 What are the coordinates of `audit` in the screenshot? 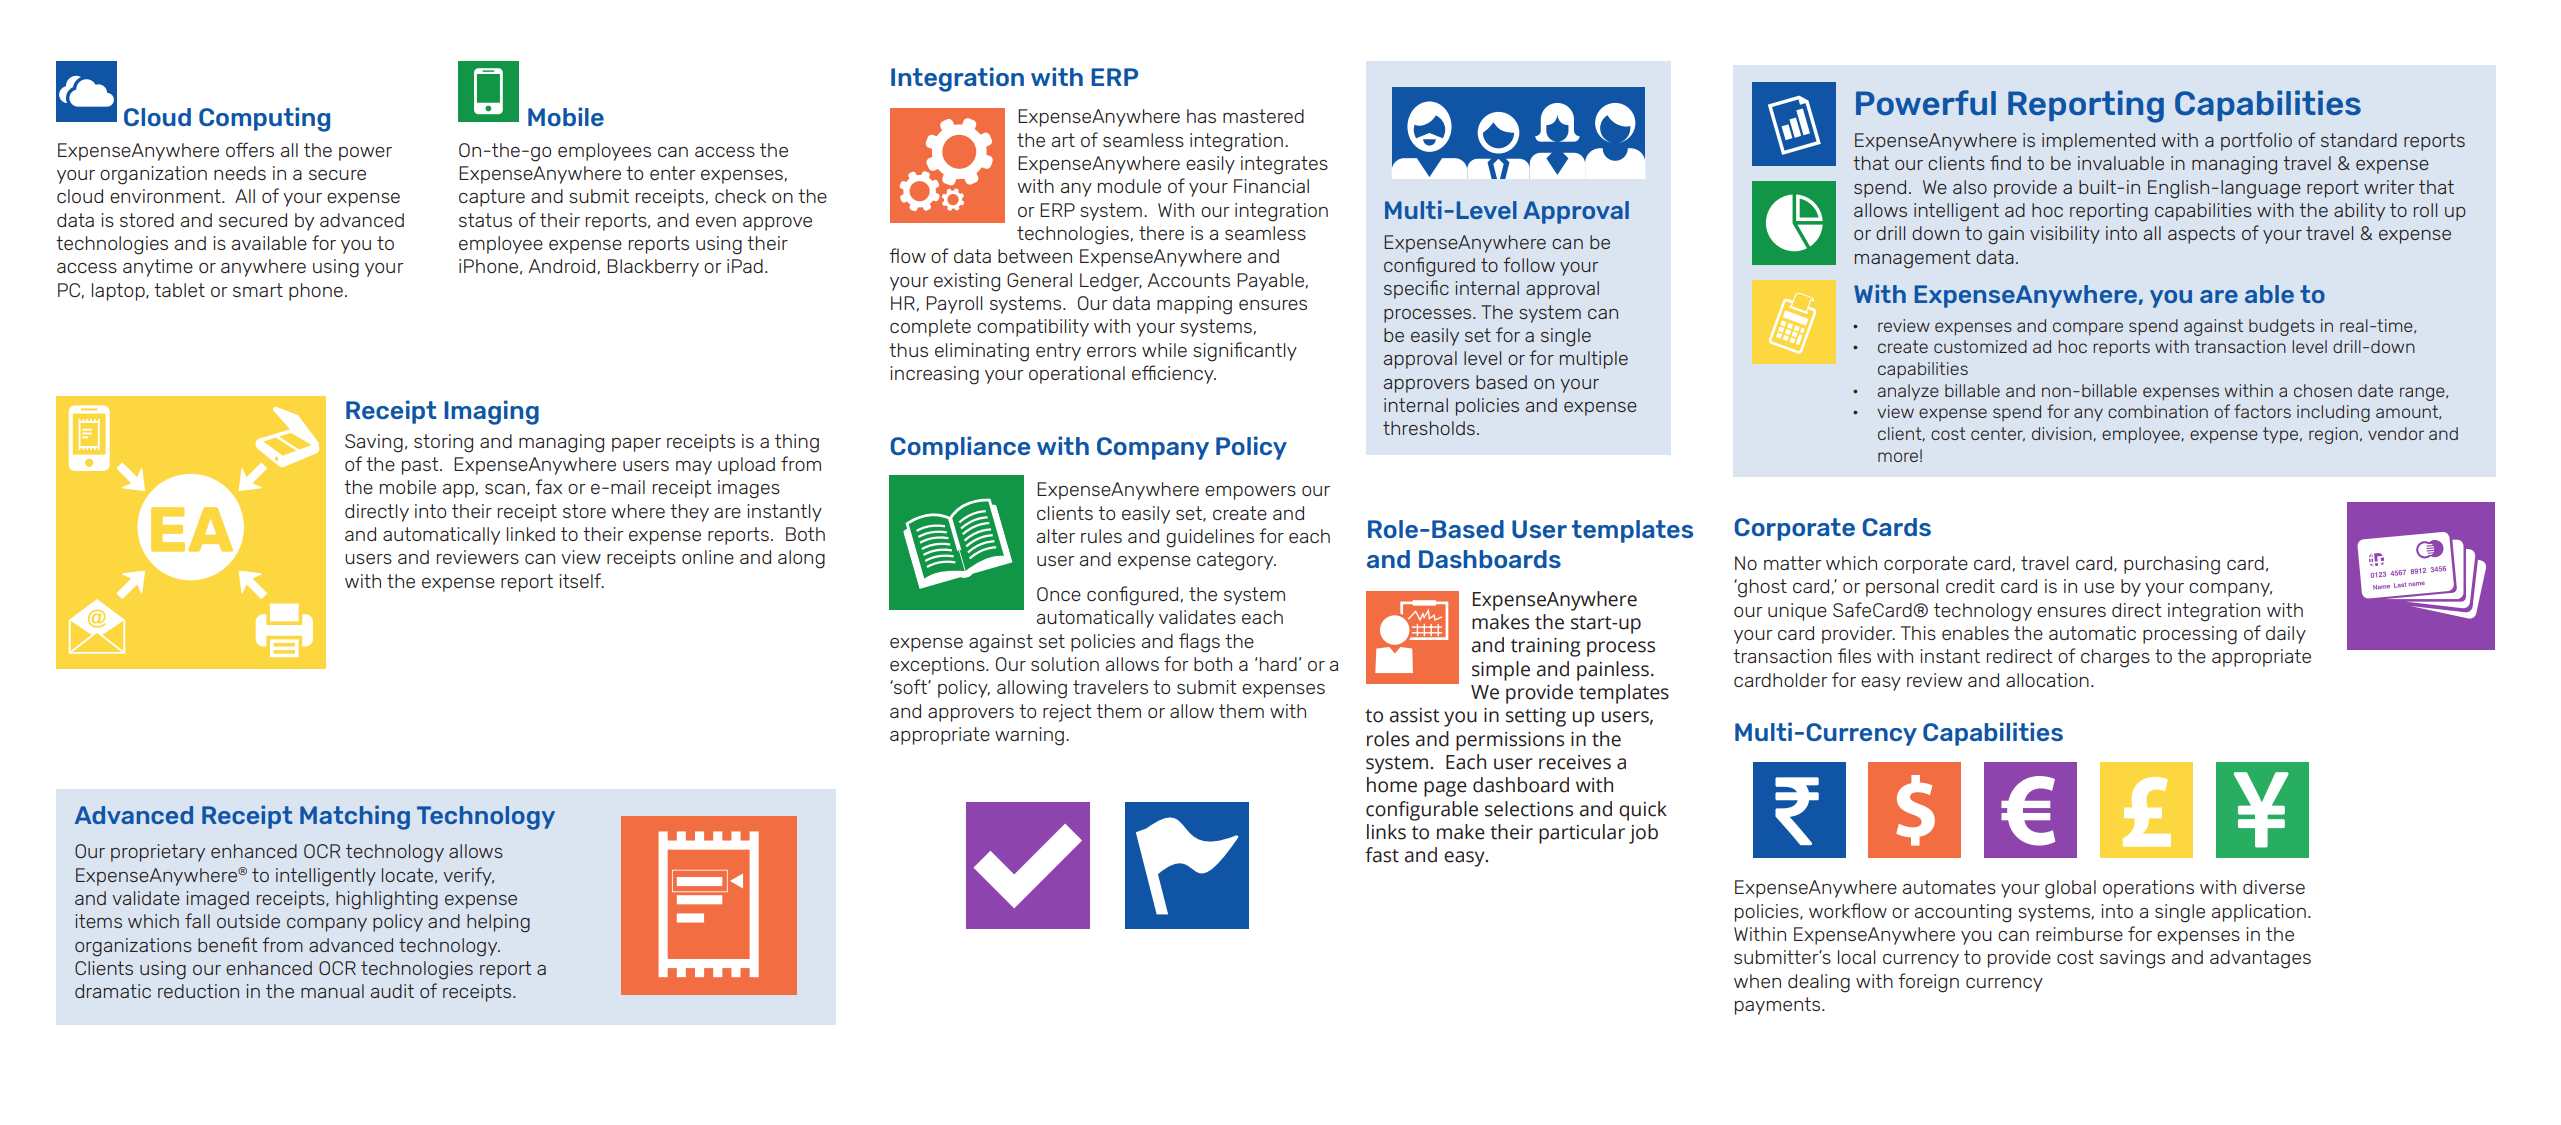 It's located at (392, 991).
